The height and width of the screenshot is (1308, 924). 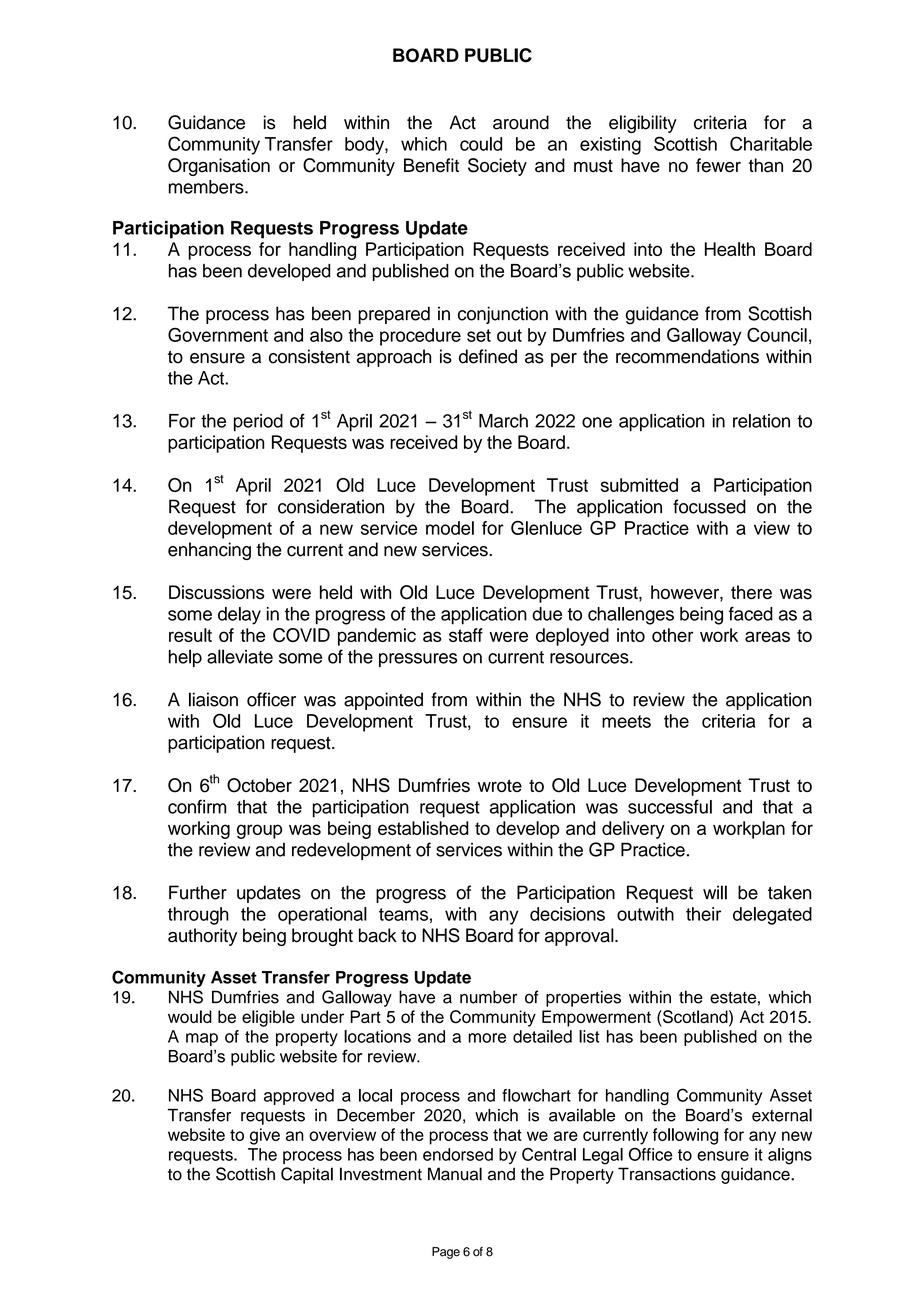 I want to click on consistent, so click(x=309, y=356).
